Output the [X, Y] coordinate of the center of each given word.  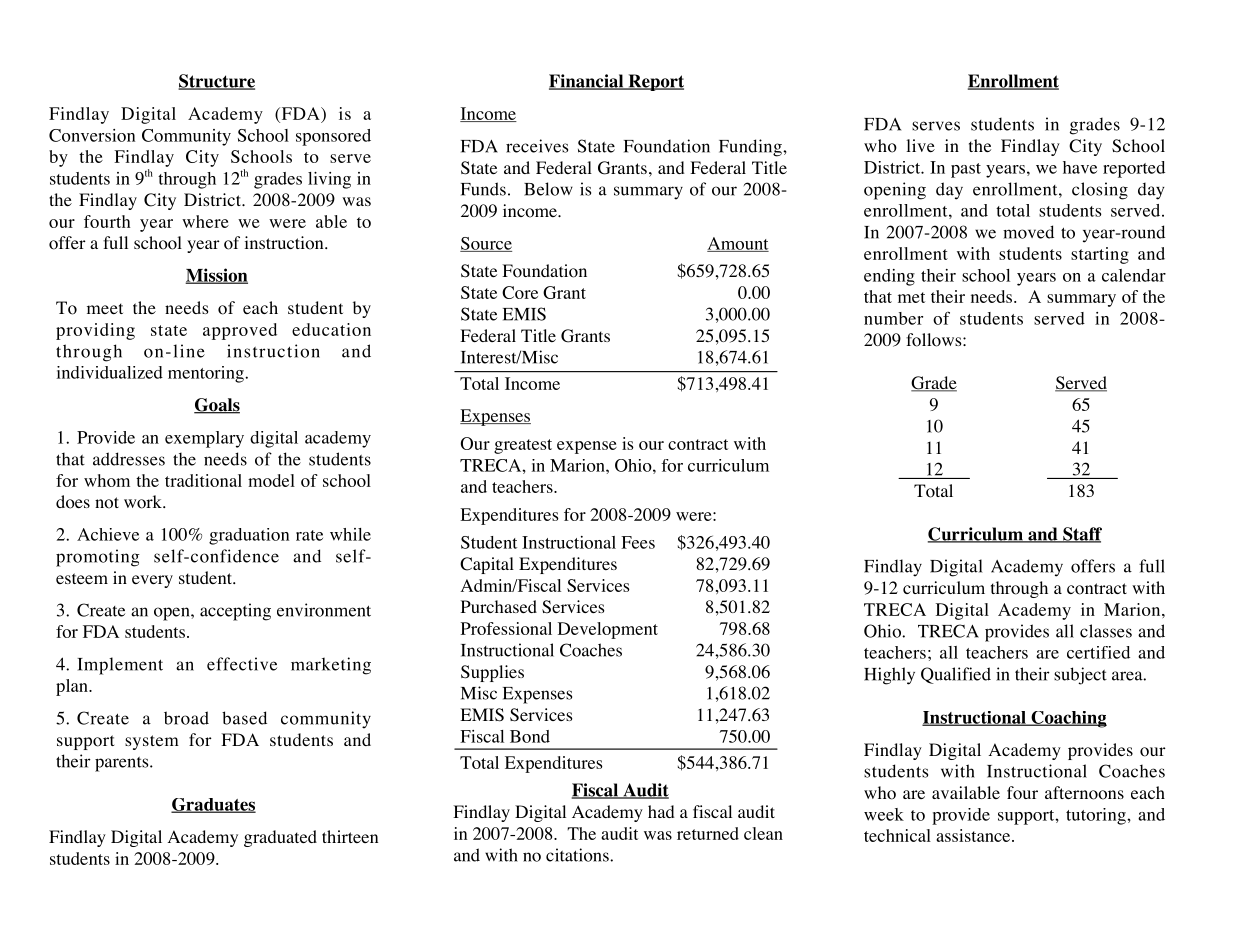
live [920, 145]
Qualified [956, 675]
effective [242, 664]
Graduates [213, 805]
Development [608, 630]
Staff [1081, 535]
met [911, 297]
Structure [216, 82]
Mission [216, 276]
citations [578, 855]
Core [520, 292]
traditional [203, 480]
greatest [523, 446]
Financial [587, 82]
